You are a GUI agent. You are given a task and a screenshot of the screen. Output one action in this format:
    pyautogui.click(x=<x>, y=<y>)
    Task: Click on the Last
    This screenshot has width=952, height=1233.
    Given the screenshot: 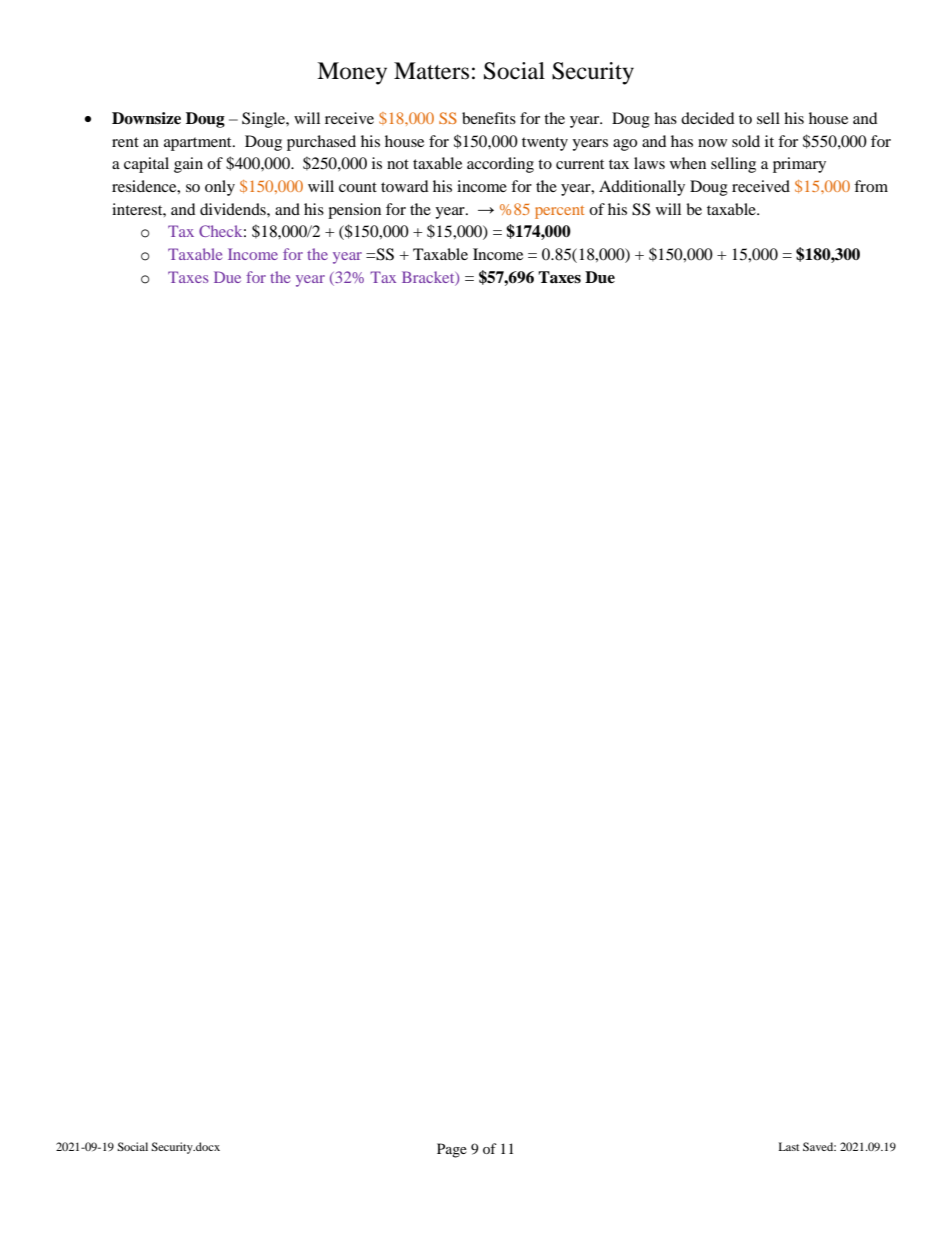 What is the action you would take?
    pyautogui.click(x=789, y=1146)
